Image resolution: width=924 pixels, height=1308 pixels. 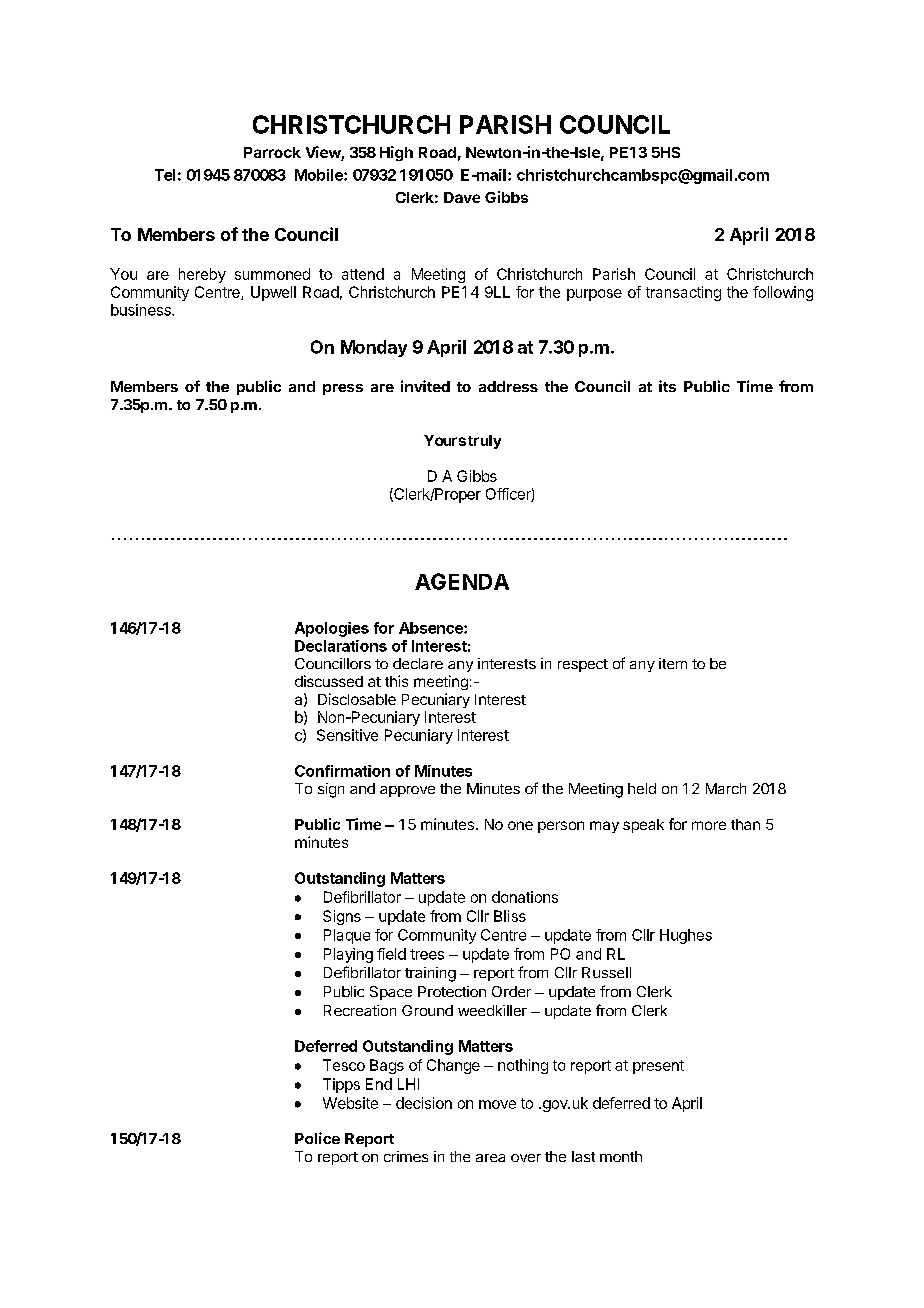 I want to click on move, so click(x=497, y=1104).
